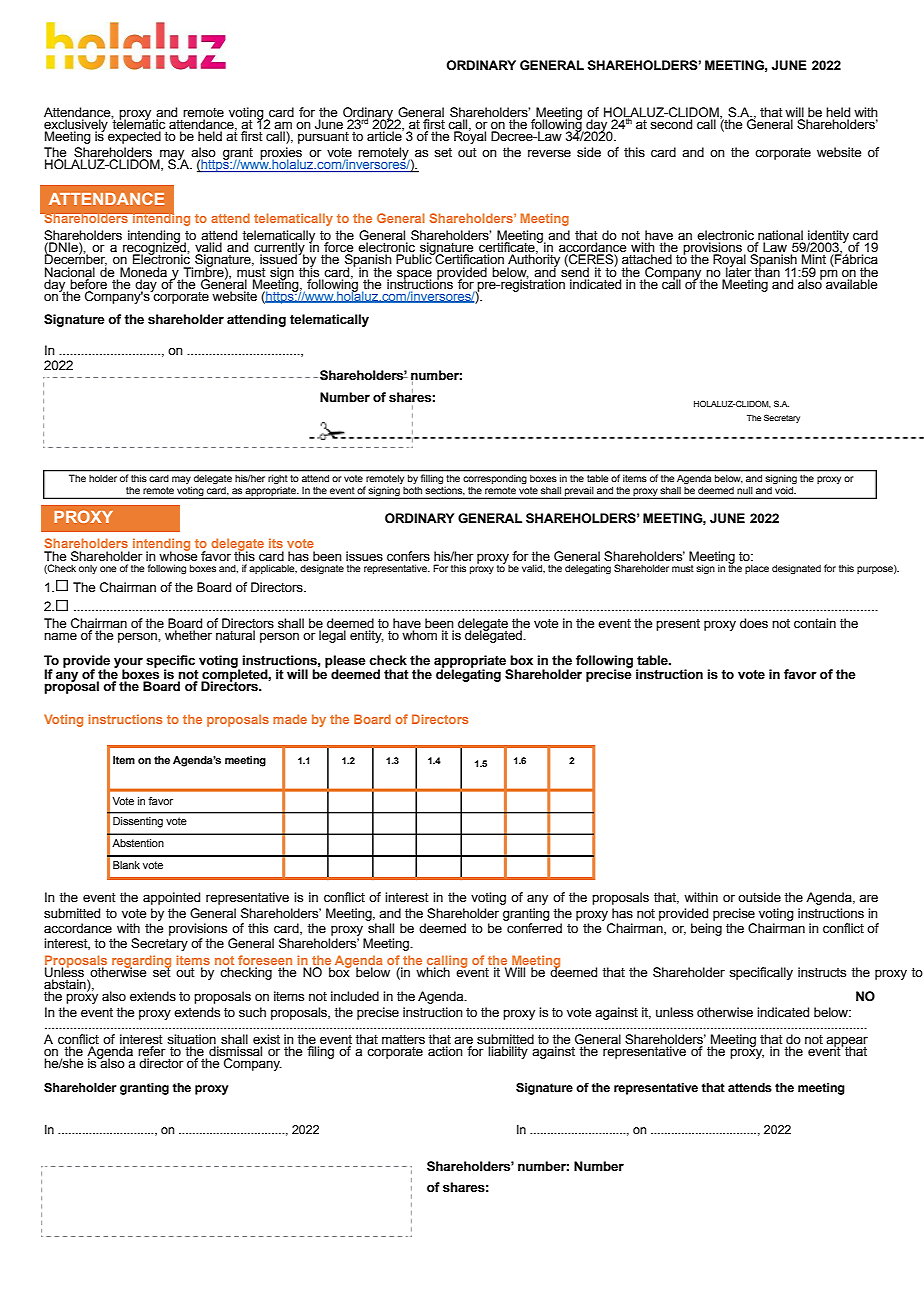  Describe the element at coordinates (138, 822) in the screenshot. I see `Dissenting` at that location.
